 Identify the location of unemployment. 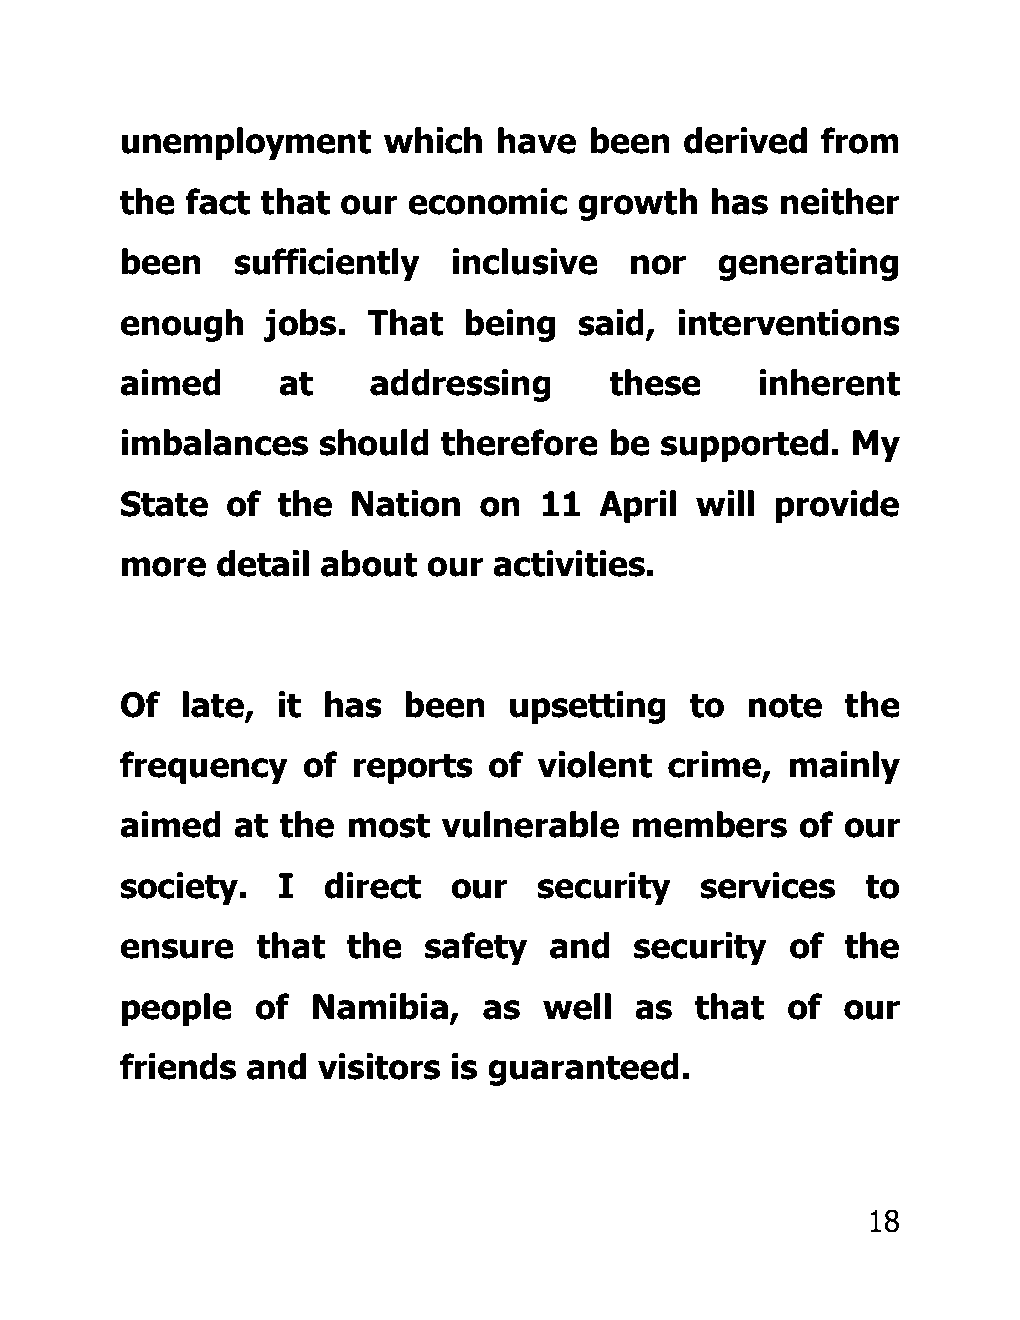
(246, 143).
